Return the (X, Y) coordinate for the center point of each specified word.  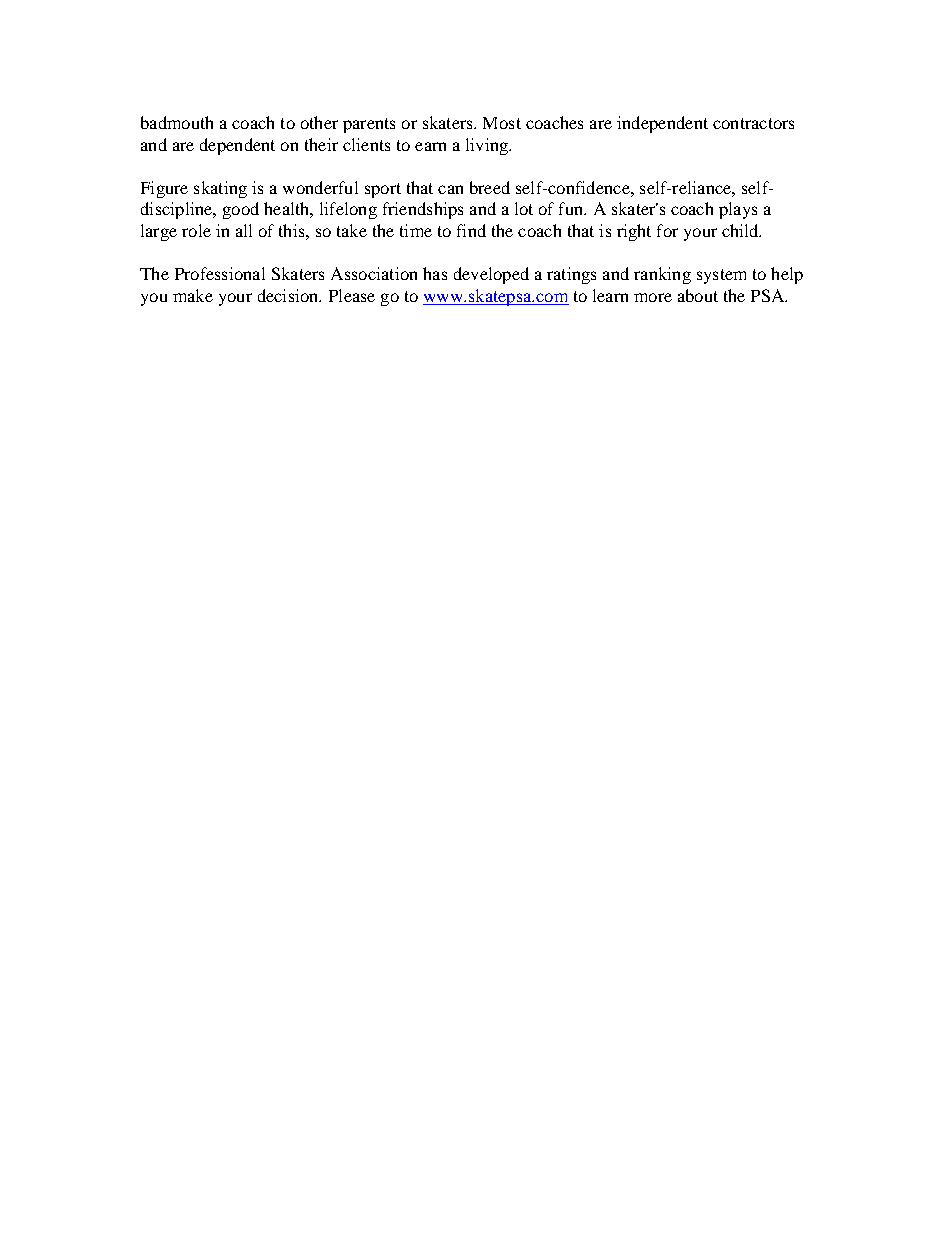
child (741, 230)
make (193, 295)
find (471, 230)
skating (220, 189)
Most (502, 123)
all (244, 230)
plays (738, 210)
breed (490, 187)
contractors (753, 123)
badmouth (177, 122)
